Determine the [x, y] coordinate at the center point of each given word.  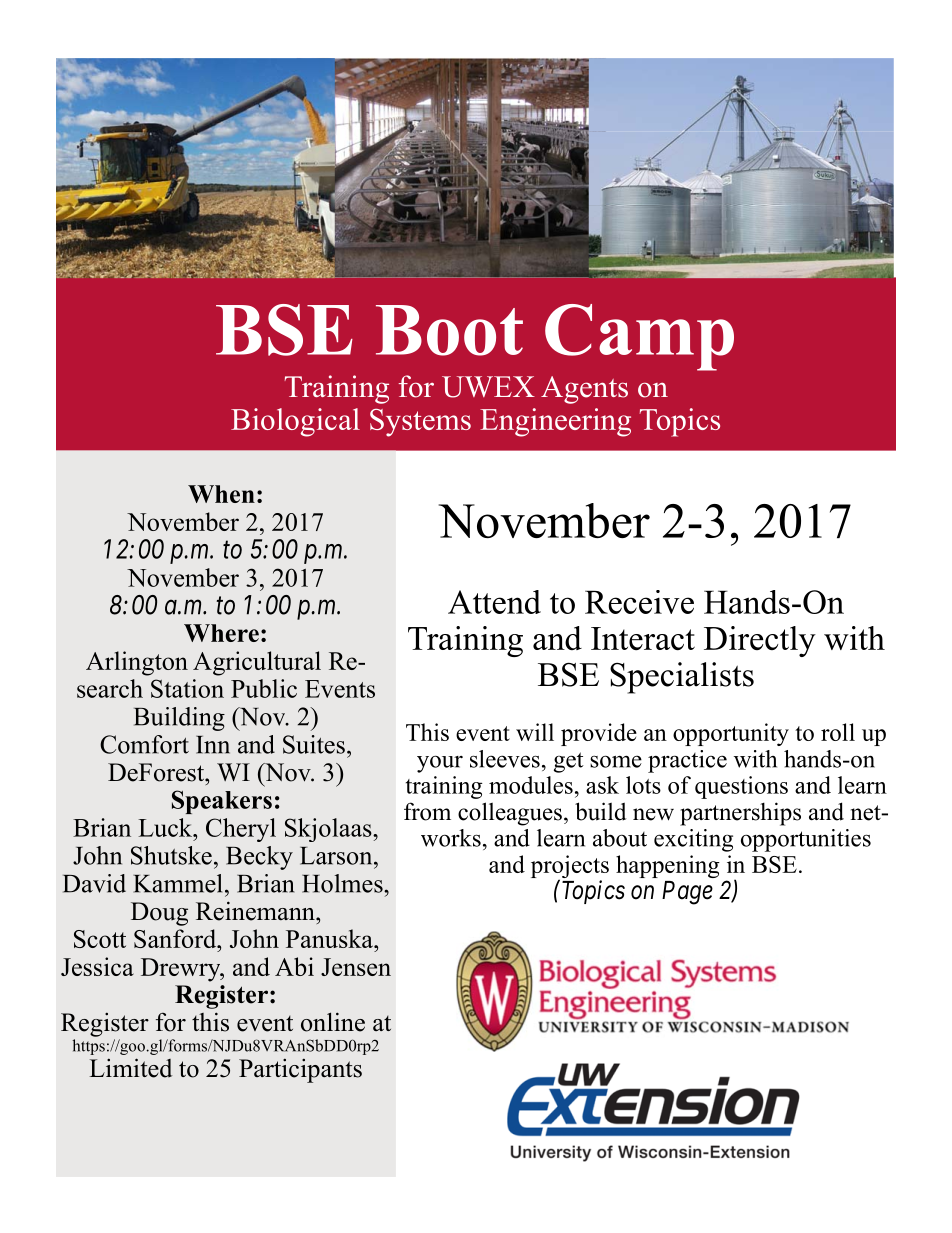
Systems [420, 423]
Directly [760, 641]
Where [221, 633]
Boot [449, 330]
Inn [213, 745]
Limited [130, 1068]
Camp [639, 337]
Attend [494, 602]
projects [570, 868]
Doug [159, 914]
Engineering [555, 422]
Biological [295, 422]
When [221, 494]
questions [741, 787]
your [440, 764]
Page [687, 893]
